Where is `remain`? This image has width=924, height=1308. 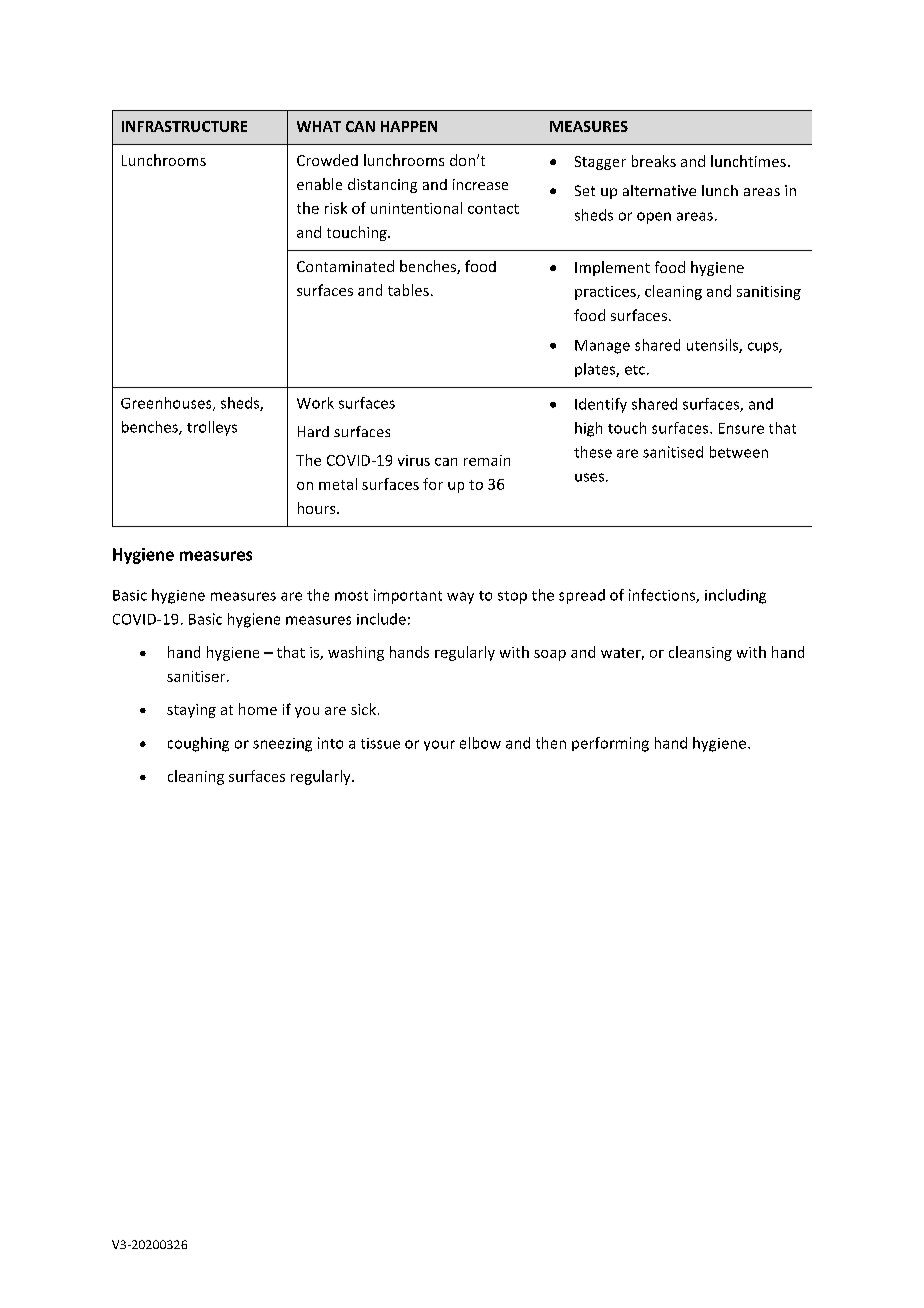 remain is located at coordinates (487, 460).
